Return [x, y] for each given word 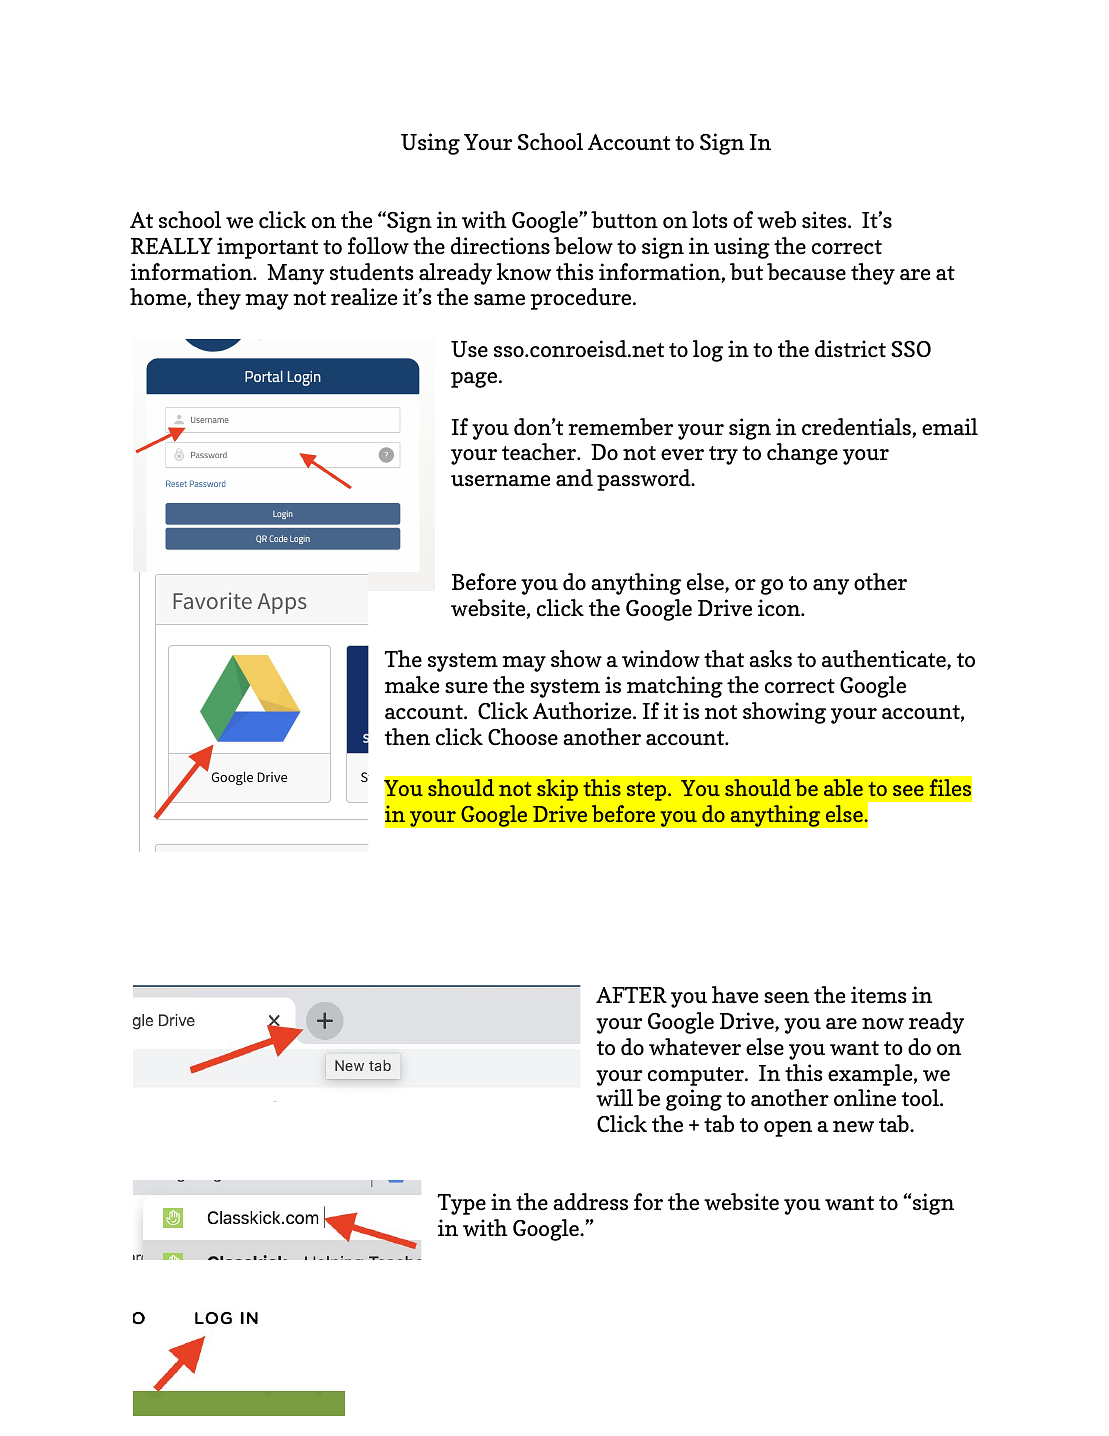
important [267, 248]
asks [770, 658]
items [879, 994]
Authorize [583, 711]
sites [824, 220]
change [802, 454]
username [500, 481]
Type [461, 1204]
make [412, 685]
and [574, 477]
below [583, 246]
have [735, 995]
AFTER [631, 995]
